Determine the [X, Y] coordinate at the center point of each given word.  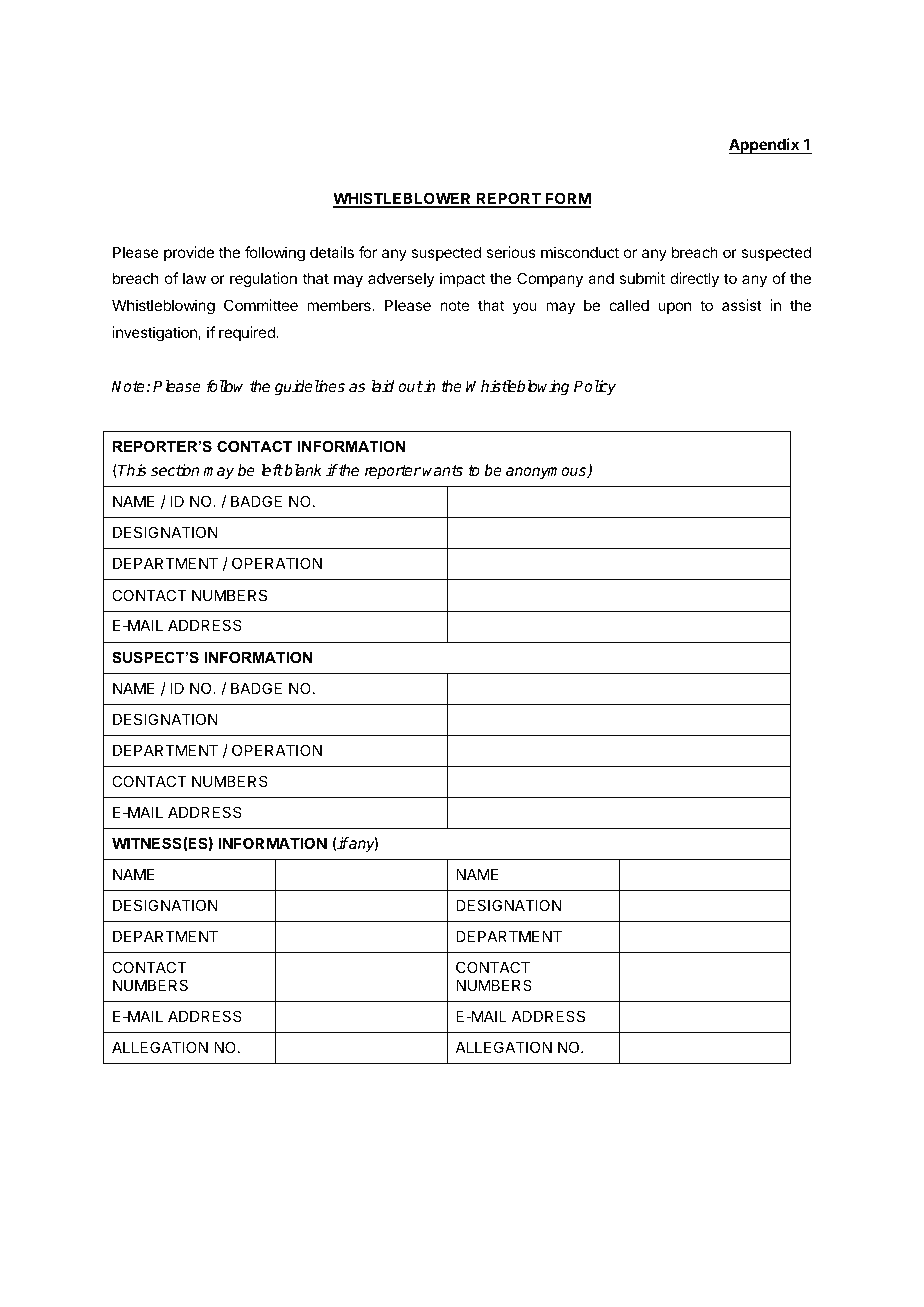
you [525, 308]
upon [674, 308]
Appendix [765, 146]
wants [442, 470]
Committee [261, 305]
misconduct [580, 252]
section [175, 470]
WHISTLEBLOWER [403, 199]
